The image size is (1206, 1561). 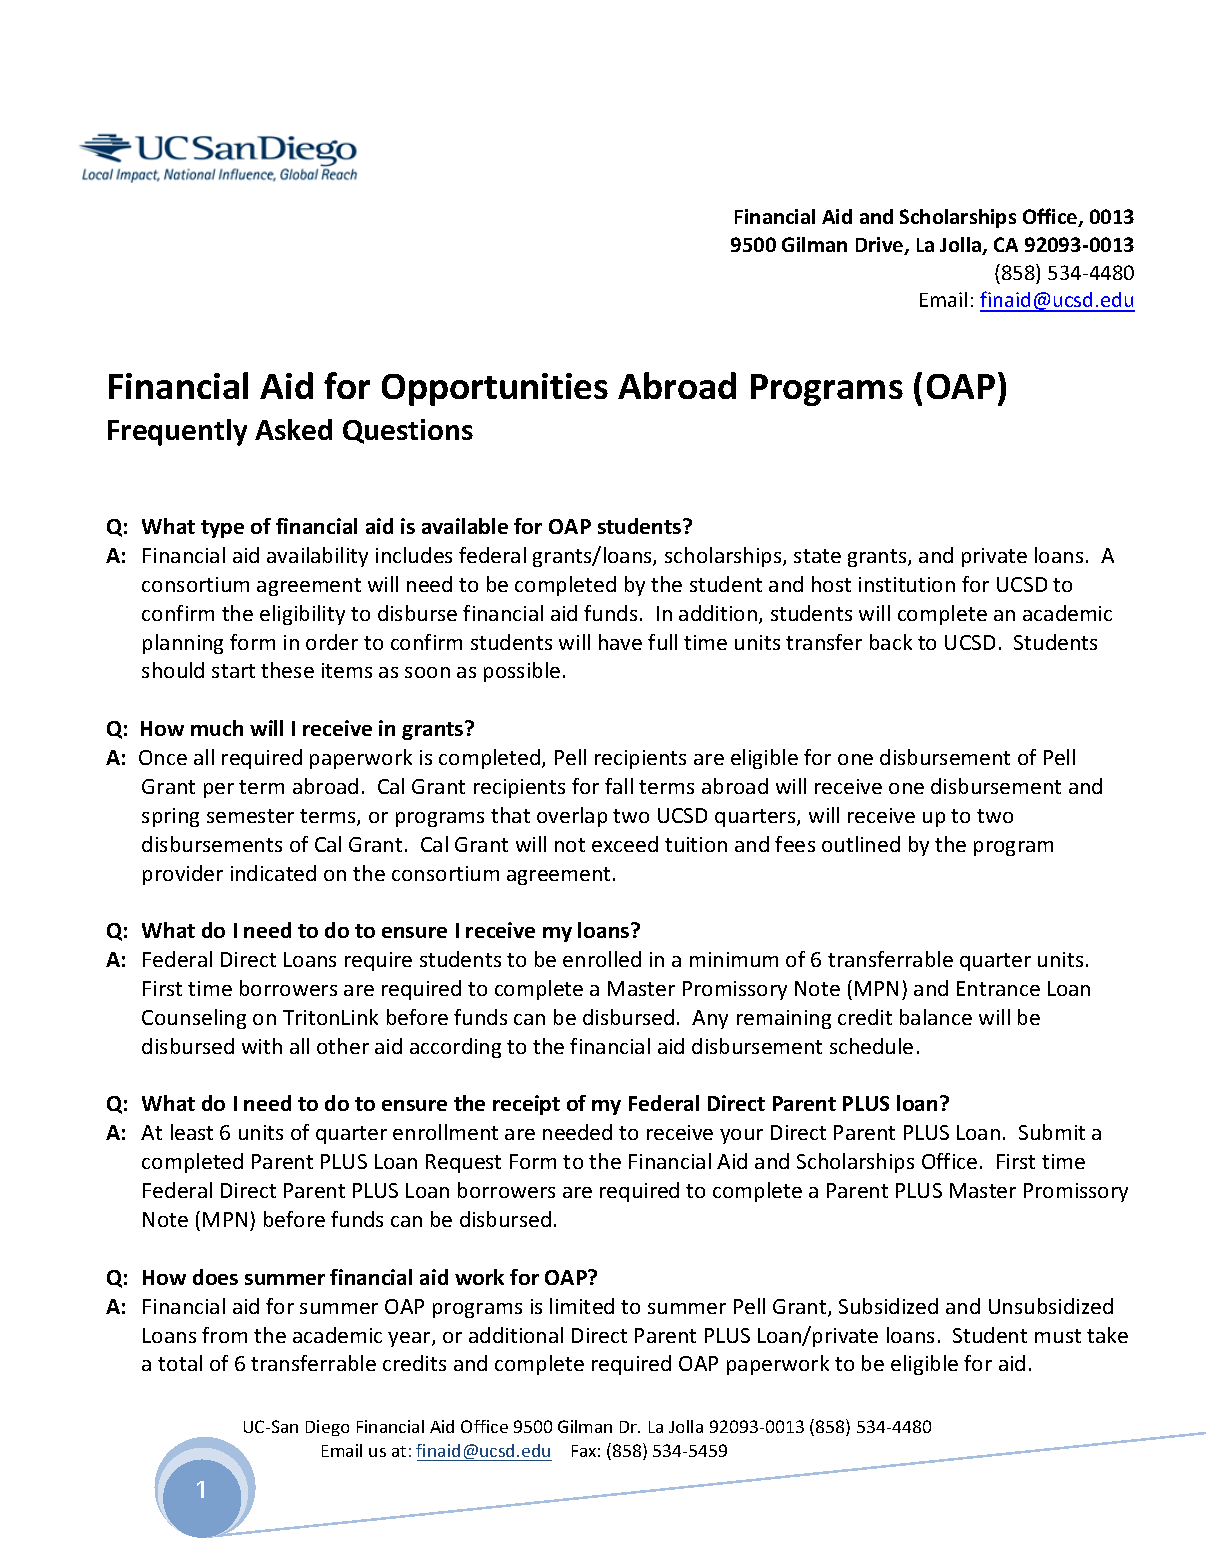 I want to click on back, so click(x=891, y=642).
